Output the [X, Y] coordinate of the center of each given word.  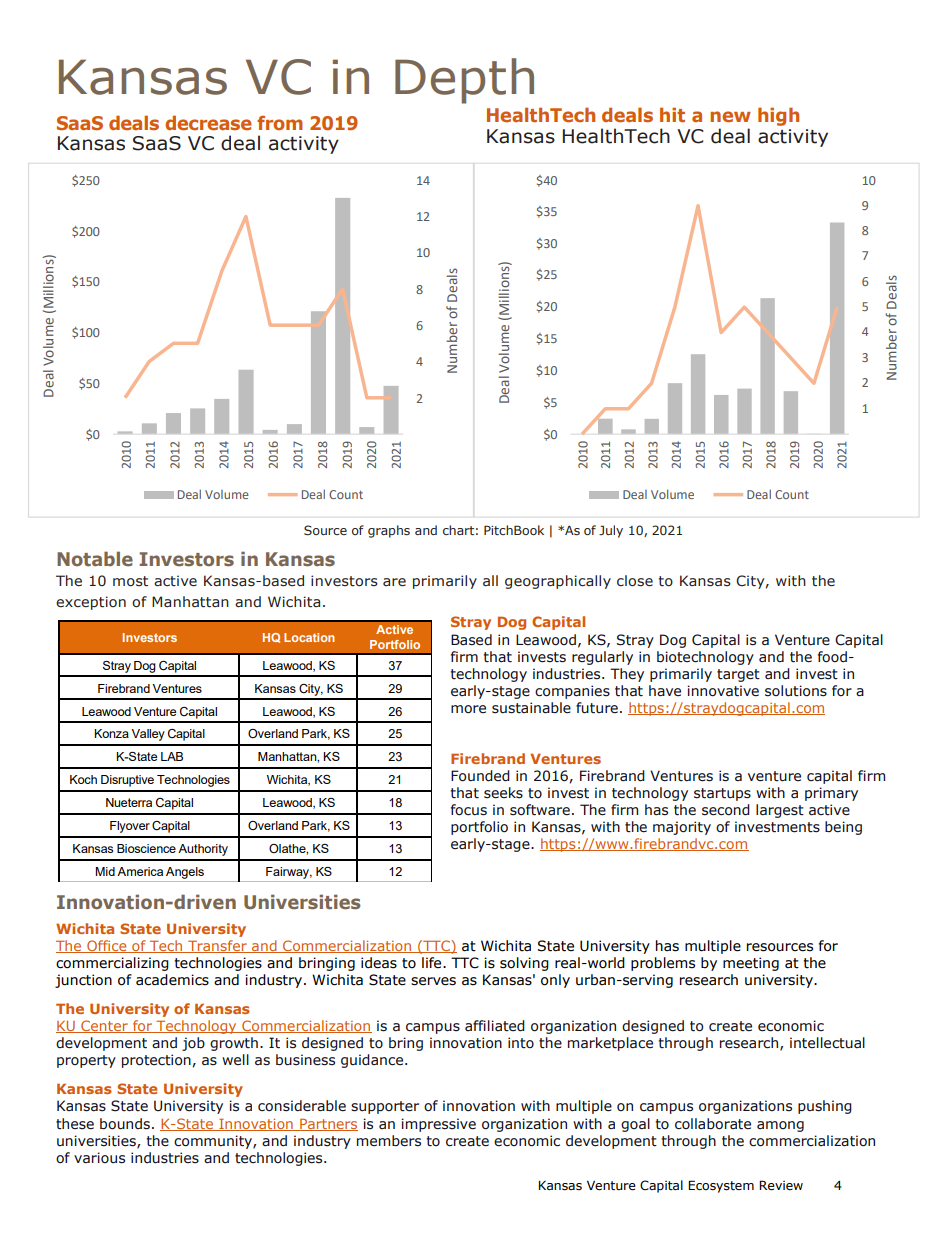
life [433, 963]
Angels [185, 873]
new [730, 116]
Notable [95, 559]
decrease [208, 122]
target [738, 675]
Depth [464, 81]
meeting [751, 964]
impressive [438, 1125]
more [468, 709]
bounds [125, 1124]
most [130, 581]
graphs [389, 531]
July [611, 531]
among [780, 1126]
